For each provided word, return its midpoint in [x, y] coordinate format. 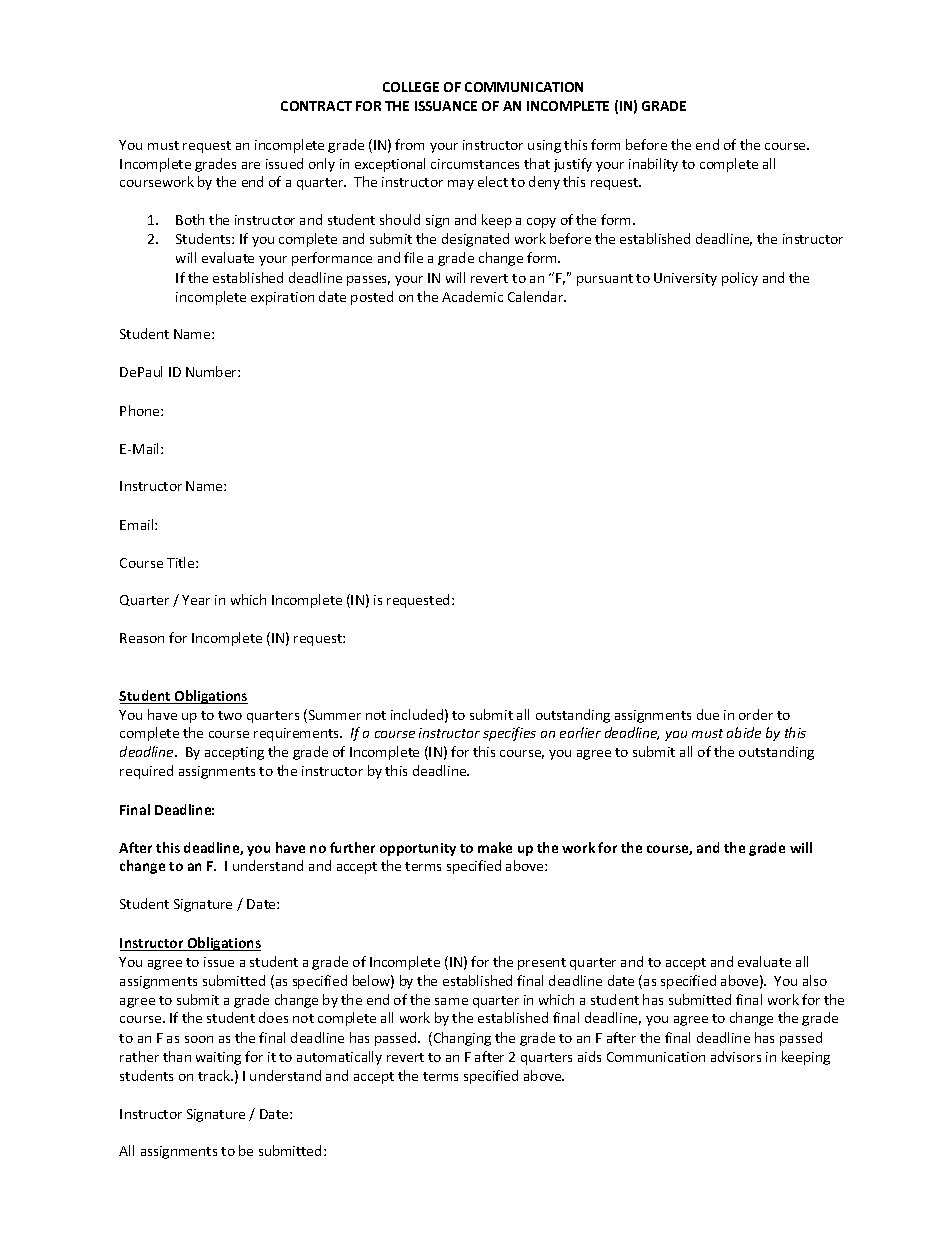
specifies [509, 734]
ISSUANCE [446, 106]
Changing [462, 1039]
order [756, 714]
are [251, 165]
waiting [218, 1058]
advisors [736, 1056]
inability [653, 165]
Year [196, 600]
